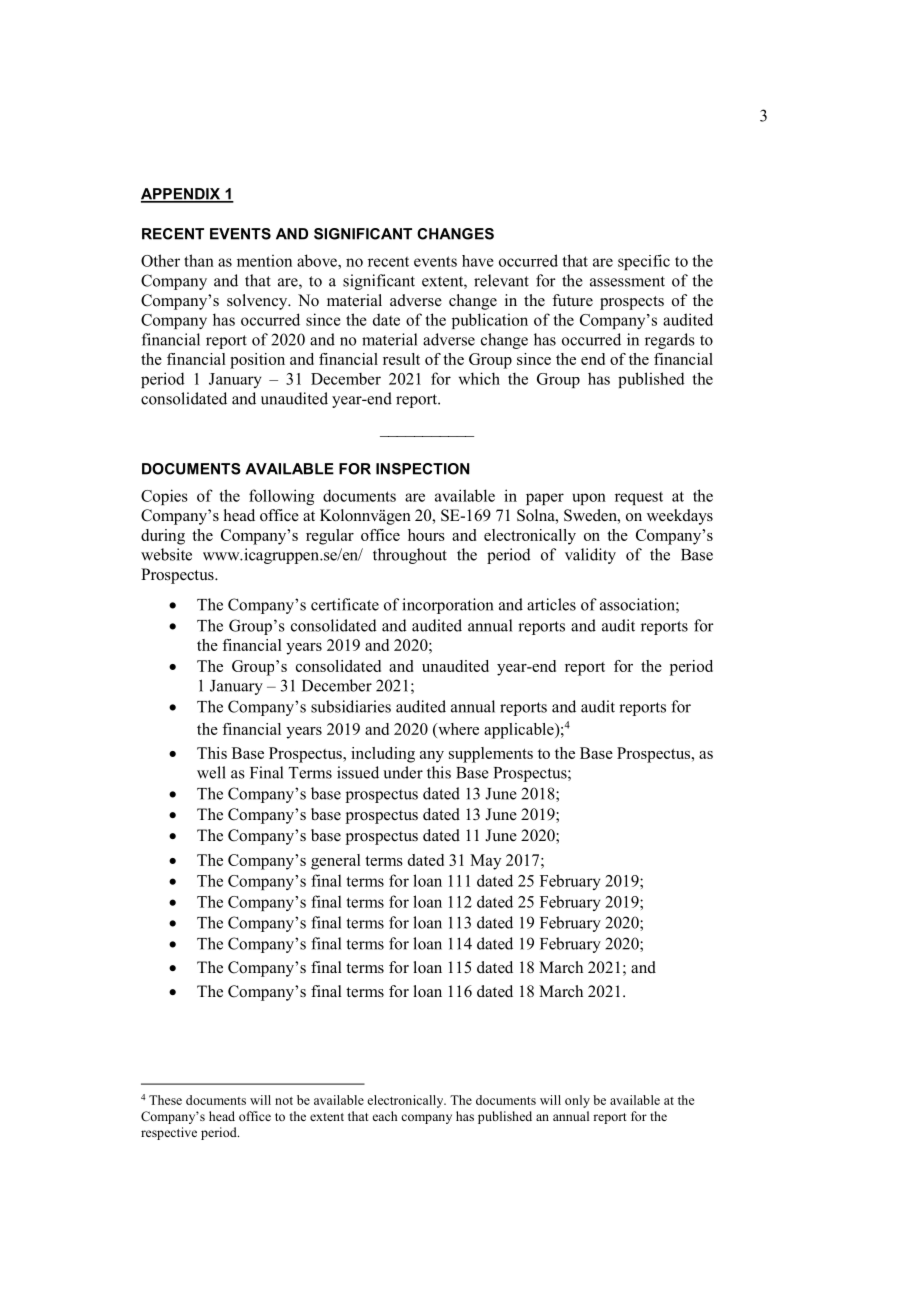 This screenshot has width=924, height=1308. I want to click on than, so click(199, 260).
